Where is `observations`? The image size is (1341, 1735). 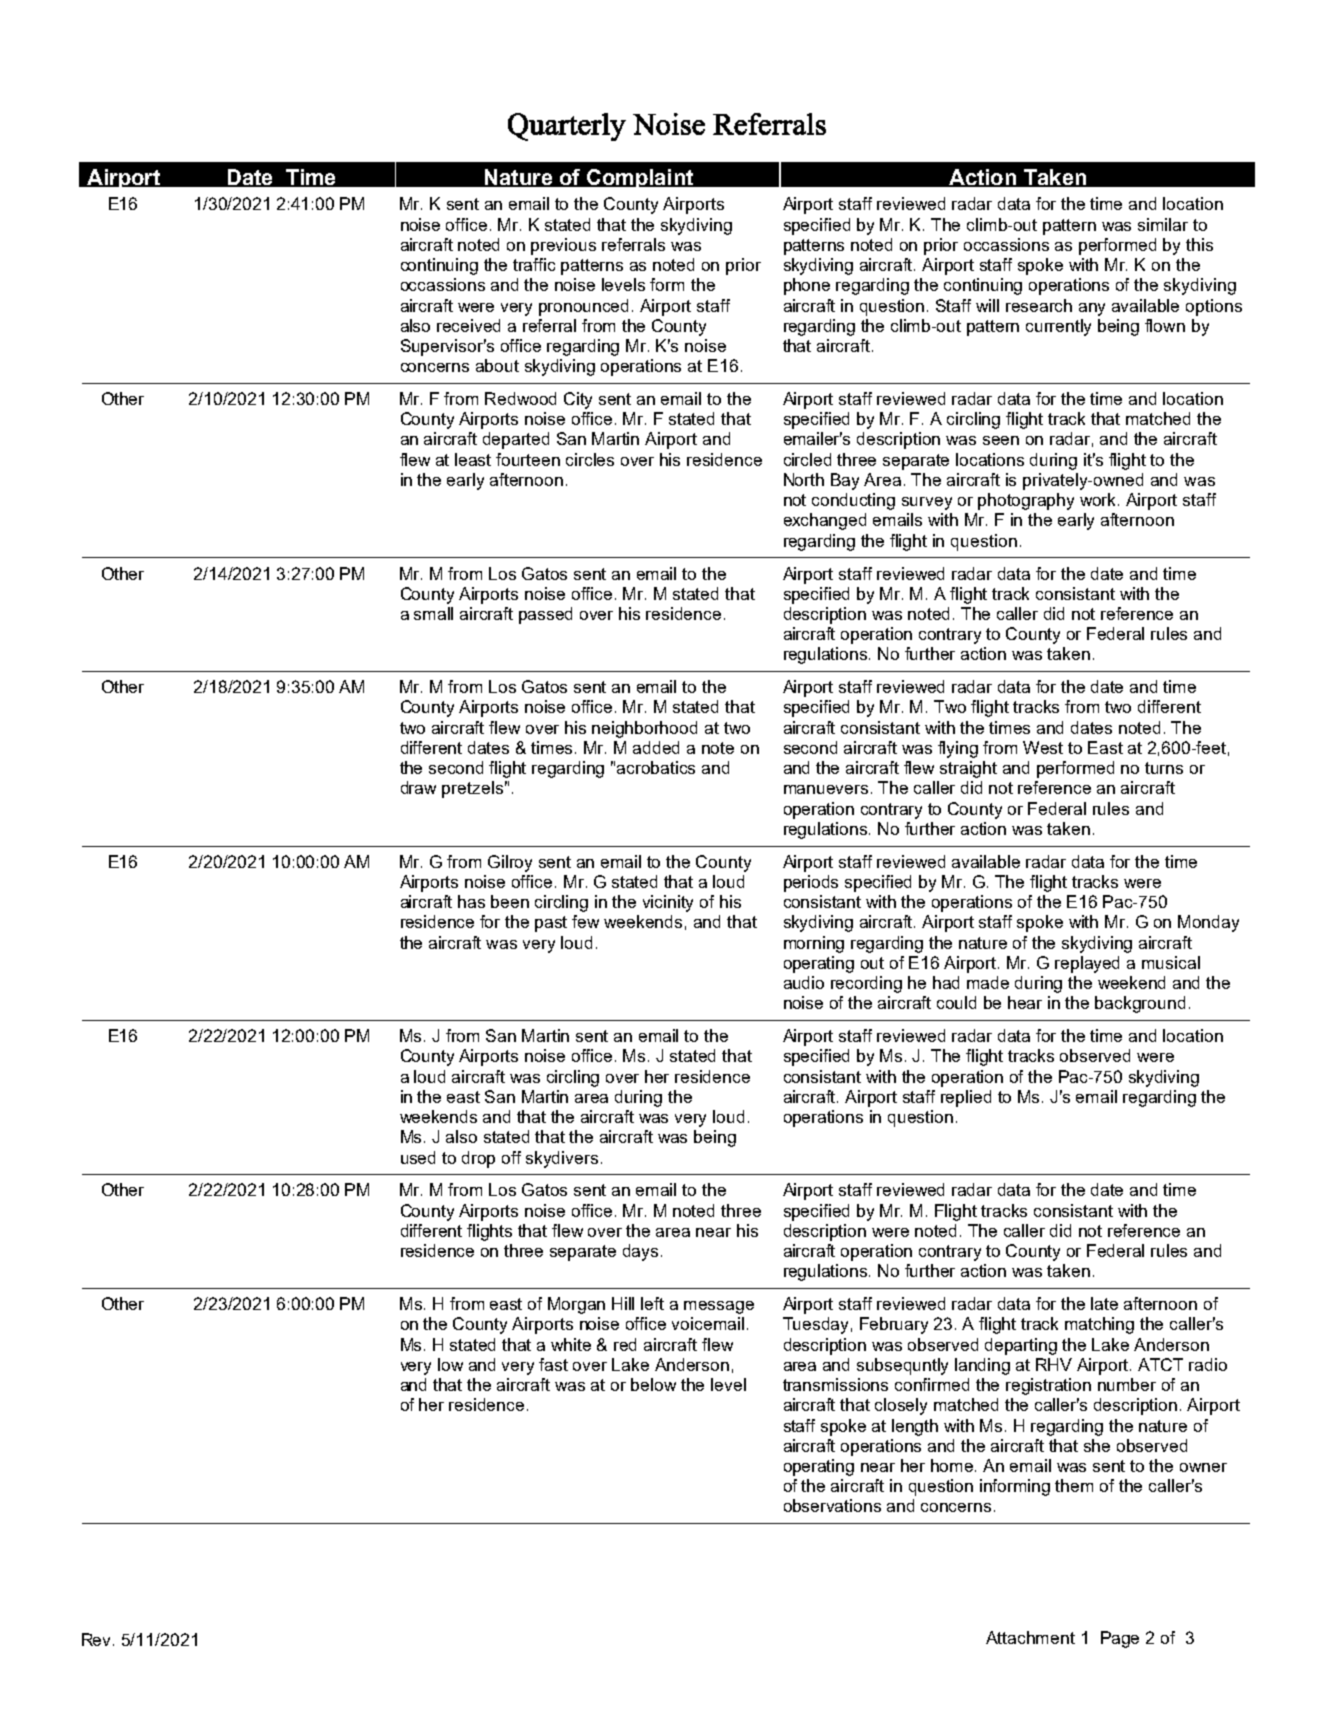
observations is located at coordinates (832, 1505).
